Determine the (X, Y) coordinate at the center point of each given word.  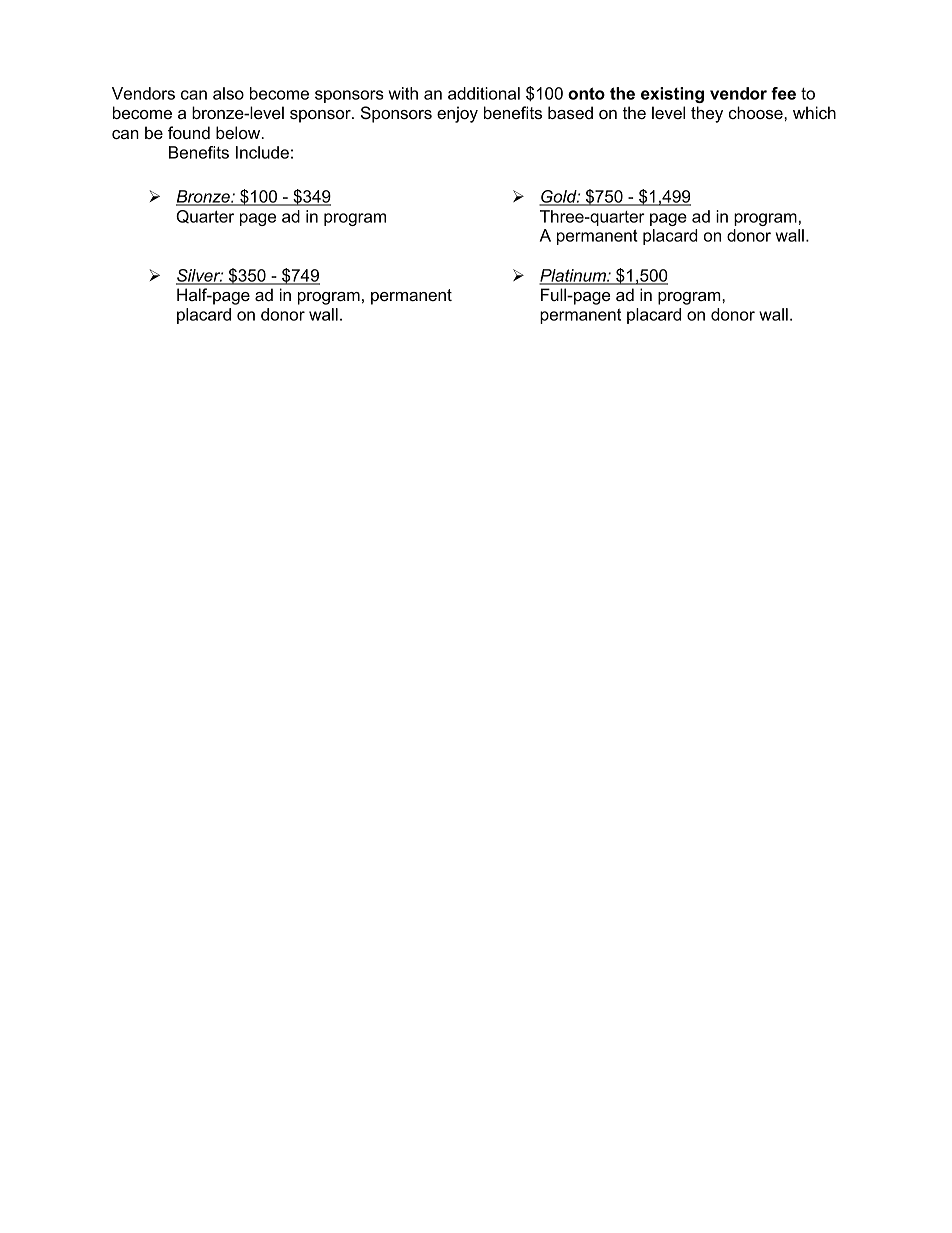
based (570, 112)
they (707, 114)
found (189, 132)
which (814, 112)
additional (484, 93)
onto (586, 93)
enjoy (457, 114)
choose (757, 112)
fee (783, 93)
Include (262, 152)
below (239, 132)
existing (672, 95)
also (228, 93)
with (403, 93)
